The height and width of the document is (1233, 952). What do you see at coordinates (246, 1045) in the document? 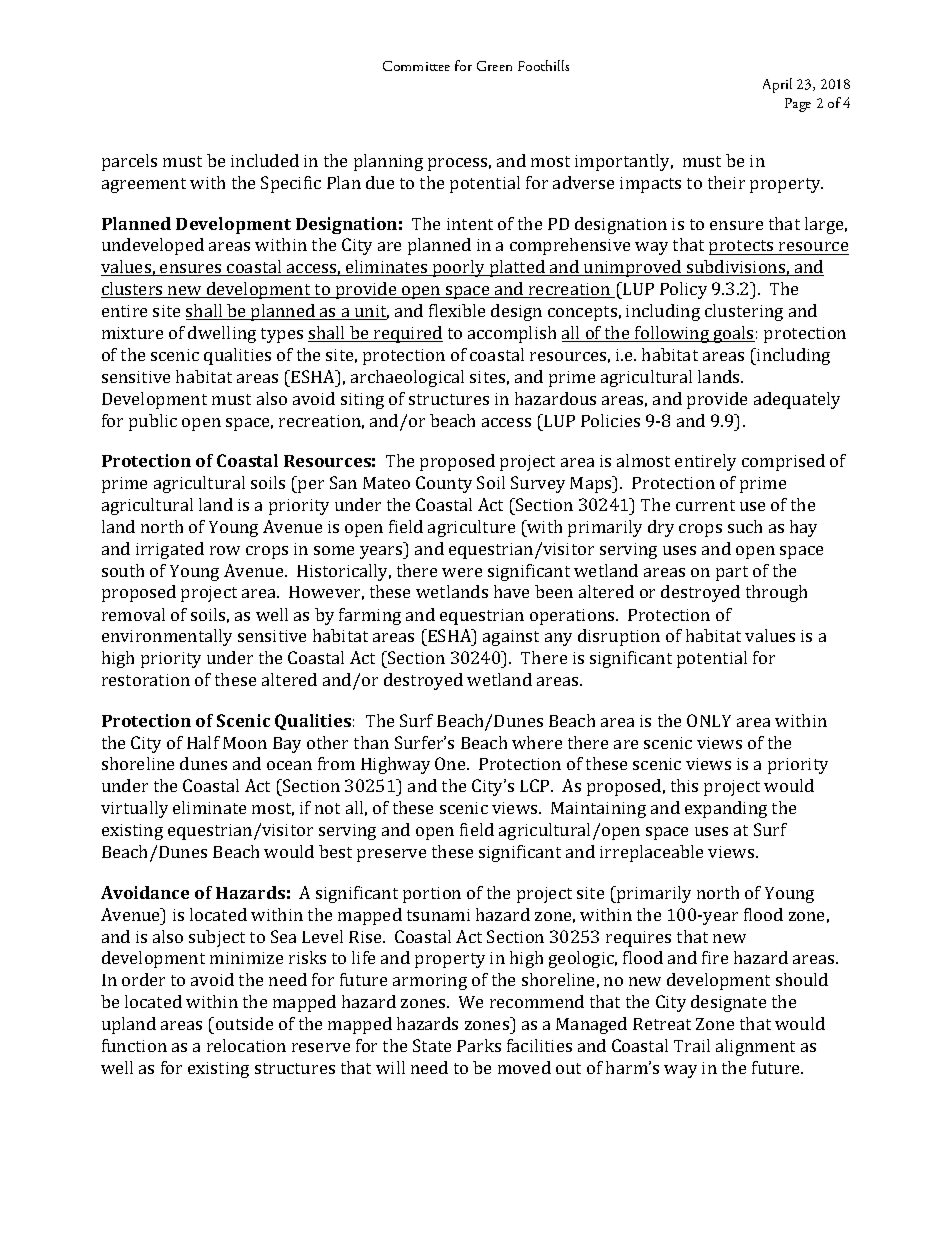
I see `relocation` at bounding box center [246, 1045].
